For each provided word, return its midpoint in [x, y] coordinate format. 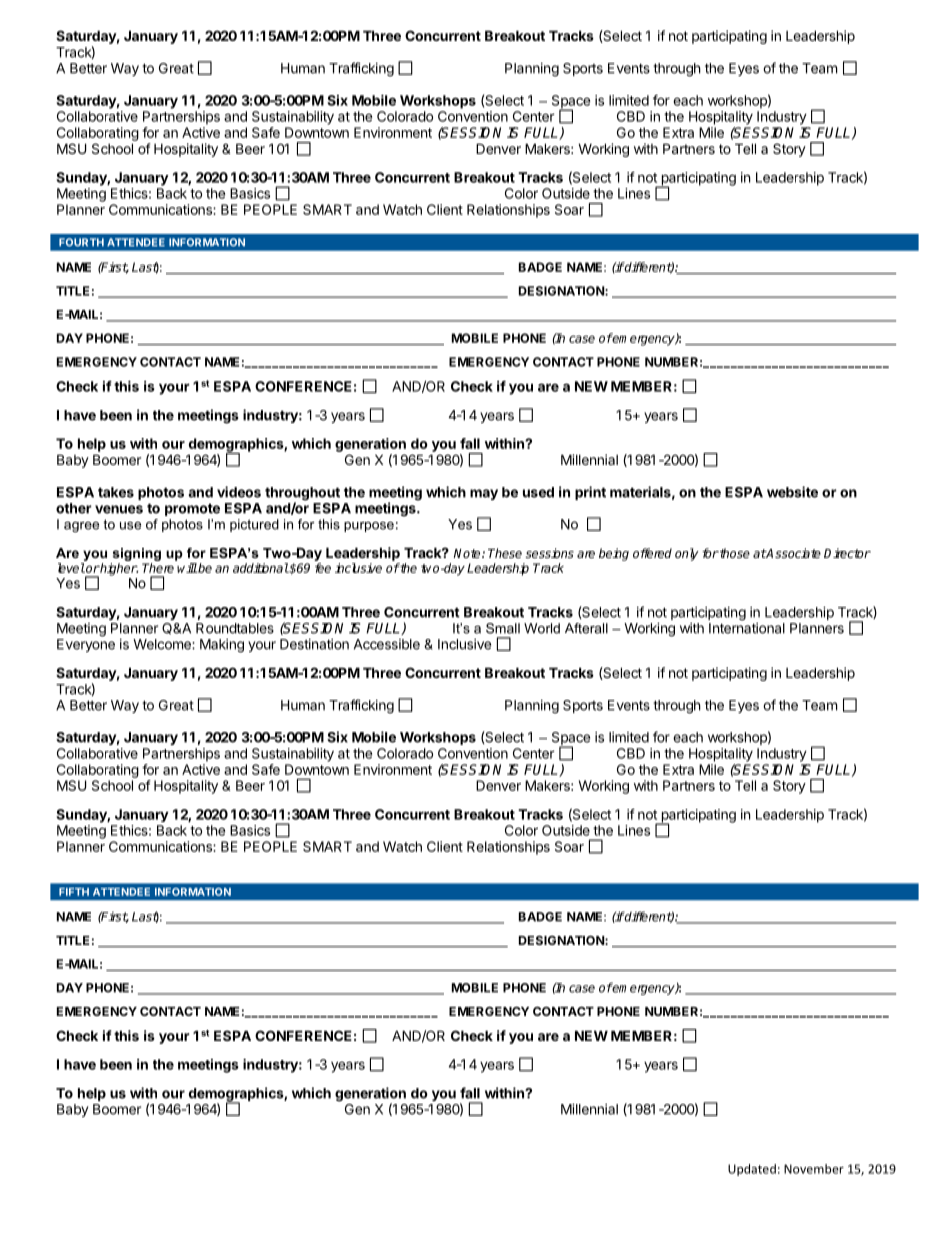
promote [192, 509]
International [747, 628]
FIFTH [74, 892]
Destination [314, 644]
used [538, 492]
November [814, 1169]
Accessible [387, 644]
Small [503, 628]
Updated [752, 1170]
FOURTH [81, 242]
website [792, 492]
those [734, 553]
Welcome [163, 644]
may [484, 494]
